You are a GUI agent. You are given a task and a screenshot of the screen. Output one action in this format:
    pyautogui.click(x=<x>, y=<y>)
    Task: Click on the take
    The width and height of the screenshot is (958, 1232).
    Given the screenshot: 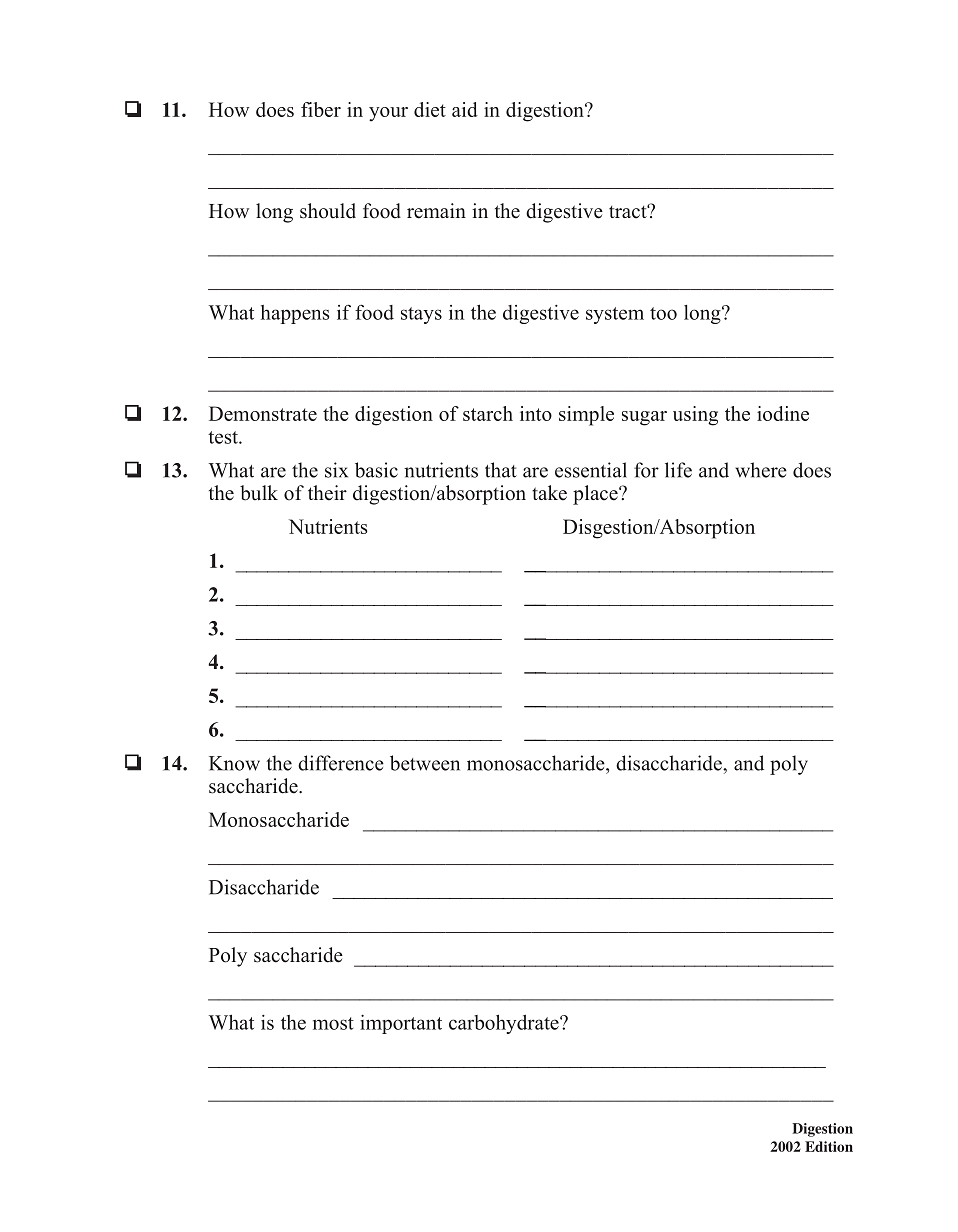 What is the action you would take?
    pyautogui.click(x=549, y=493)
